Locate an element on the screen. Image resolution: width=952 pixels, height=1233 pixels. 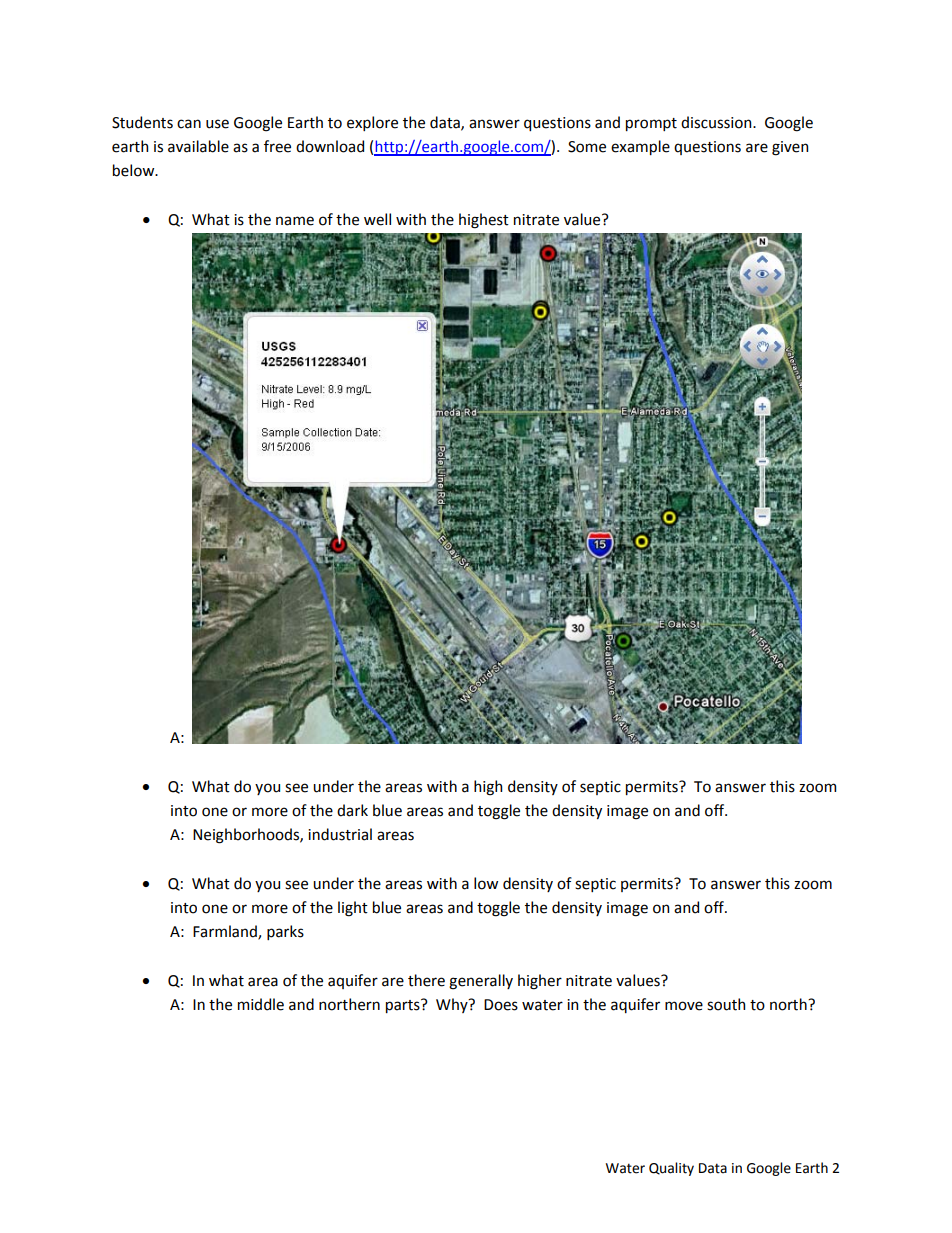
industrial is located at coordinates (340, 834).
